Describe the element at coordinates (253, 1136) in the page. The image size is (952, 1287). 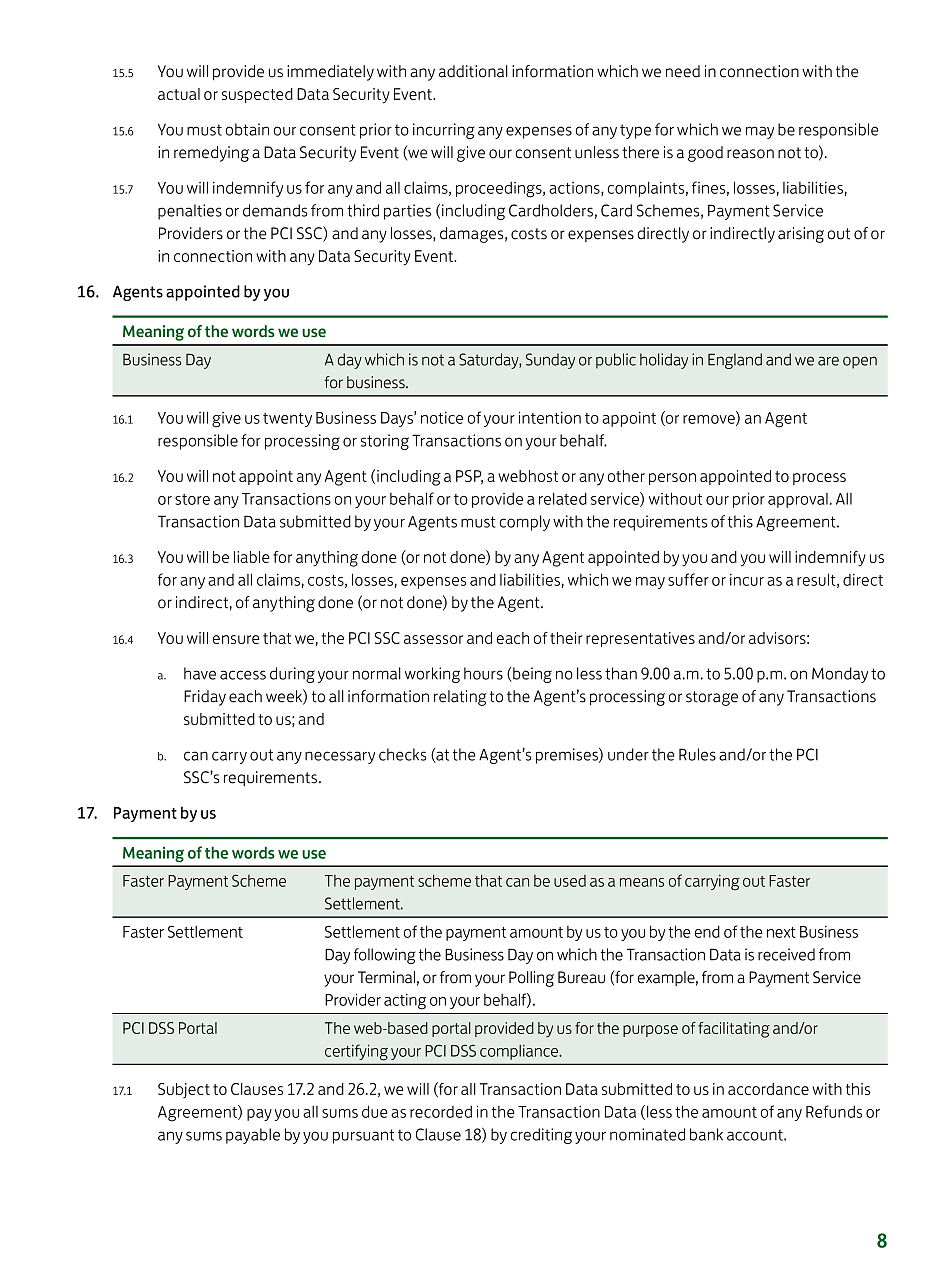
I see `payable` at that location.
